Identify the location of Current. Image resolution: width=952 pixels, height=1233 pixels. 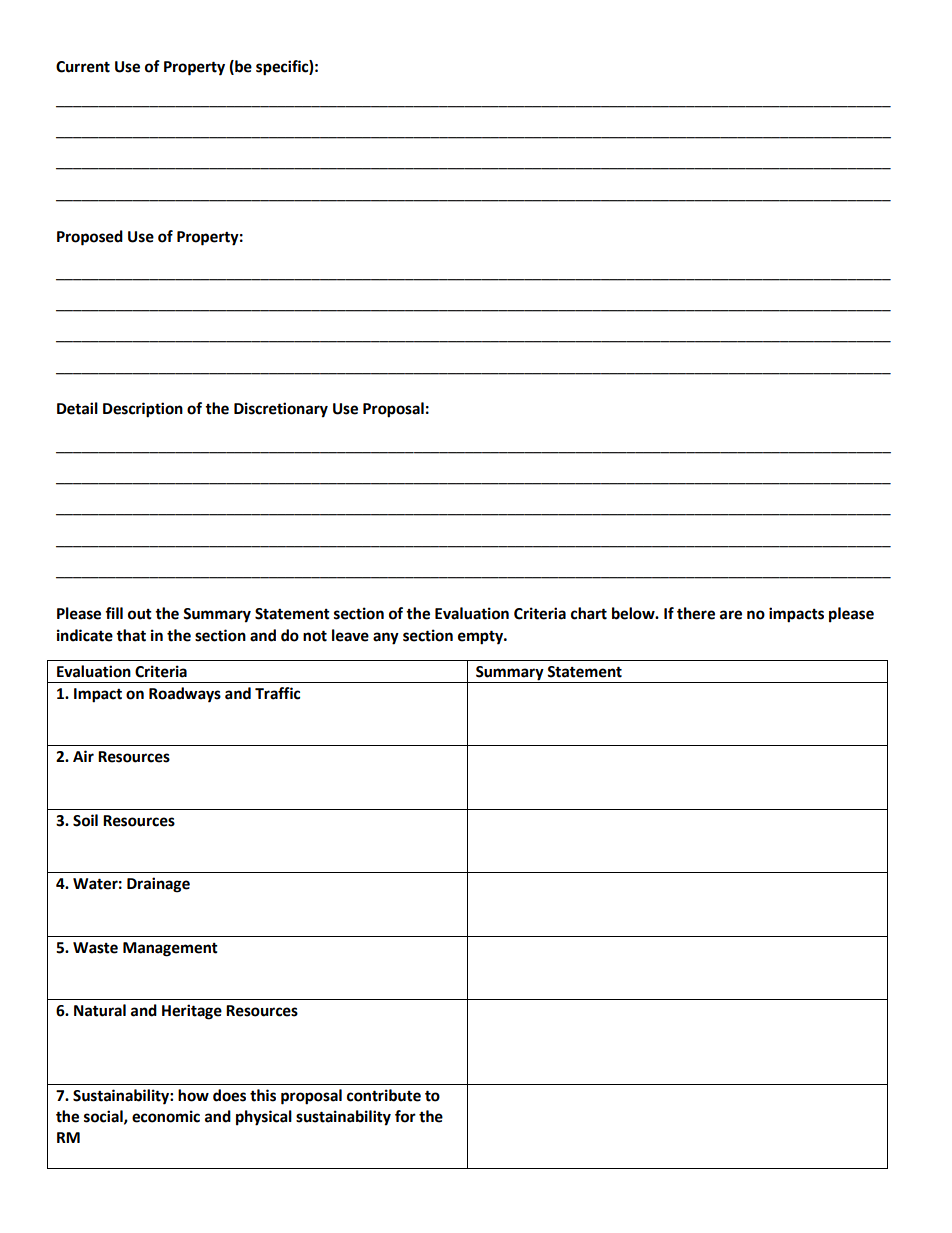
(83, 67).
